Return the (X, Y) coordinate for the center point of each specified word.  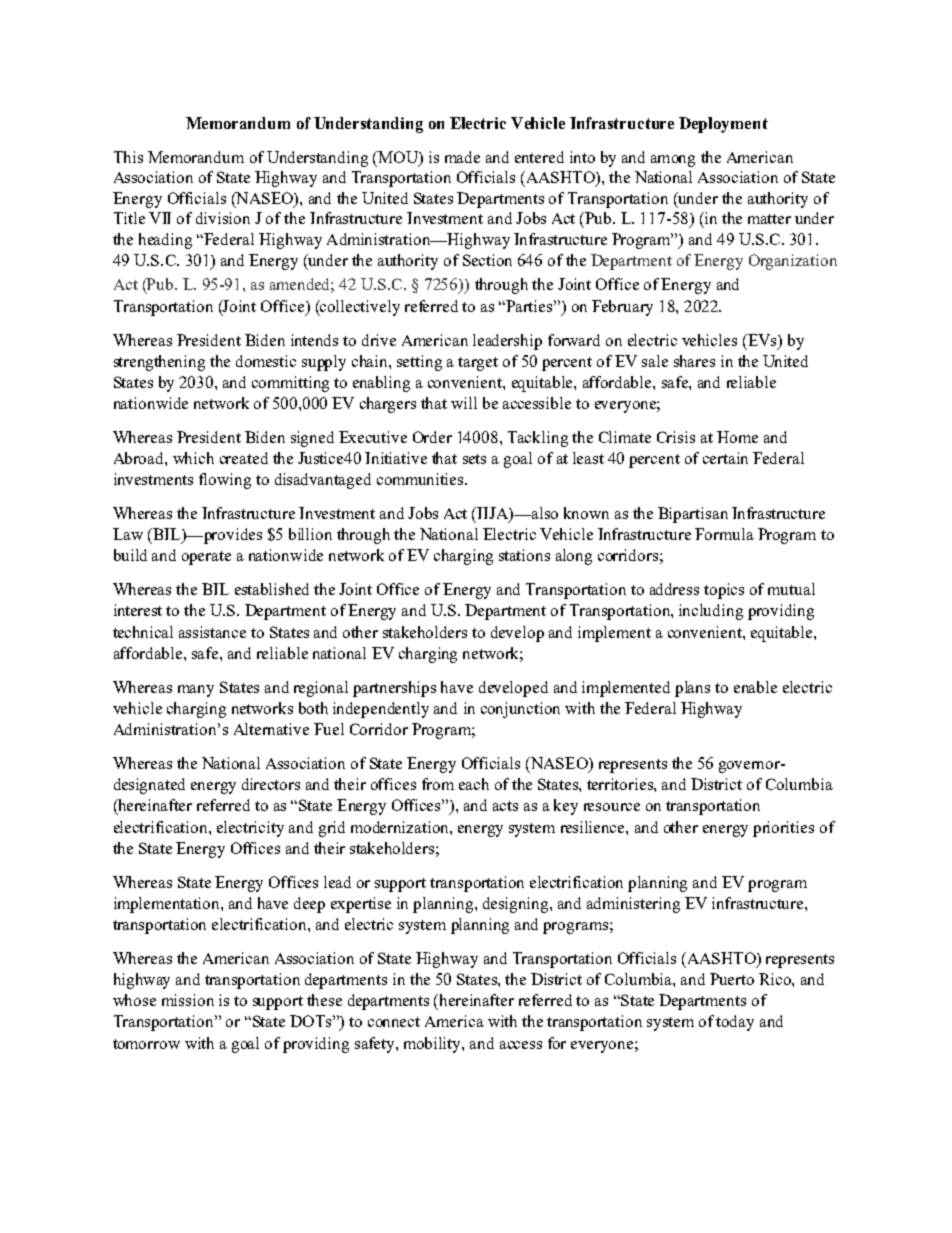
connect (394, 1022)
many (196, 691)
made (462, 157)
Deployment (723, 125)
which (193, 458)
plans (692, 689)
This (128, 157)
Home (737, 437)
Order (432, 437)
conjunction (520, 710)
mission (188, 1000)
